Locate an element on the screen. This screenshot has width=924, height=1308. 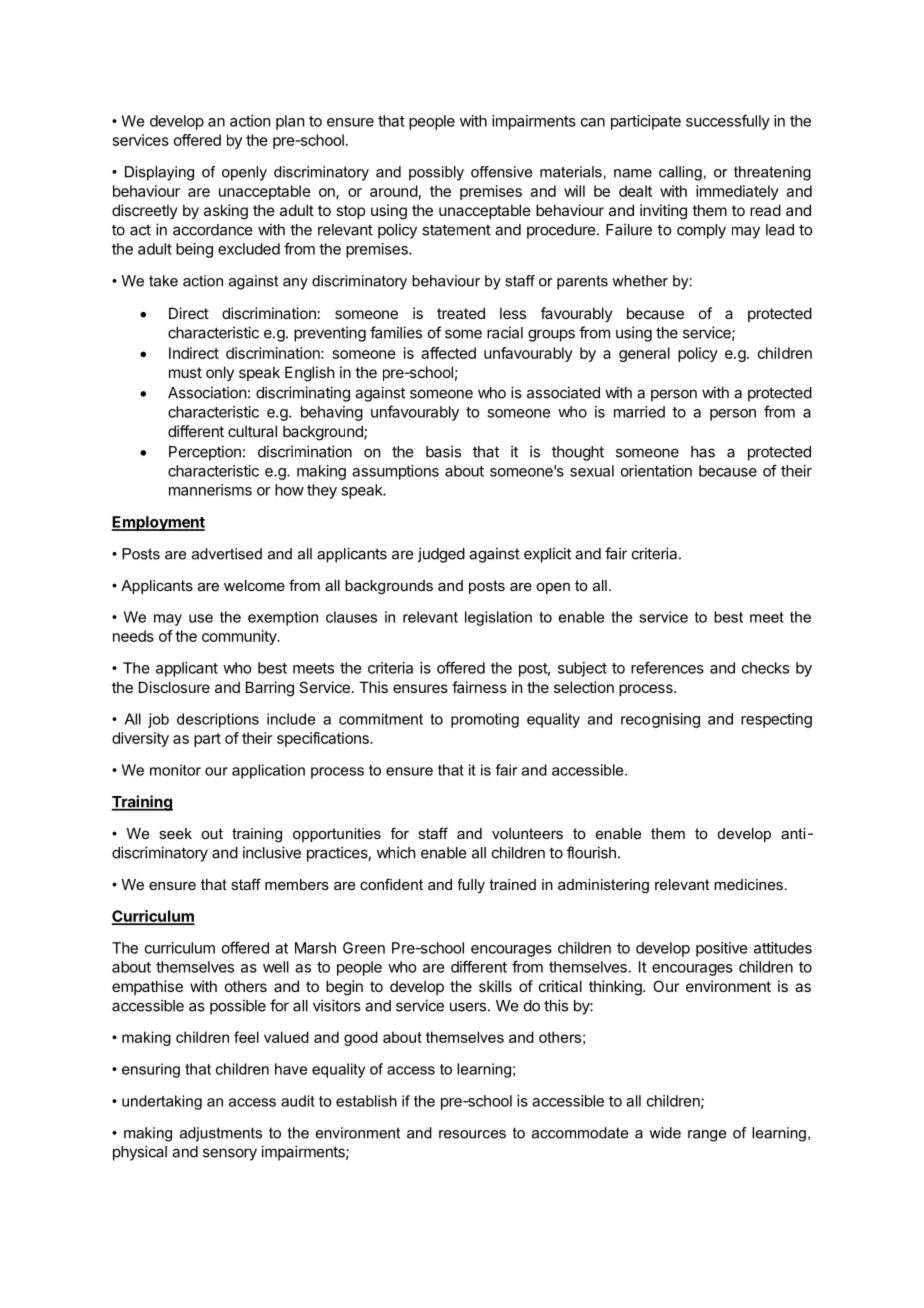
adjustments is located at coordinates (221, 1134).
